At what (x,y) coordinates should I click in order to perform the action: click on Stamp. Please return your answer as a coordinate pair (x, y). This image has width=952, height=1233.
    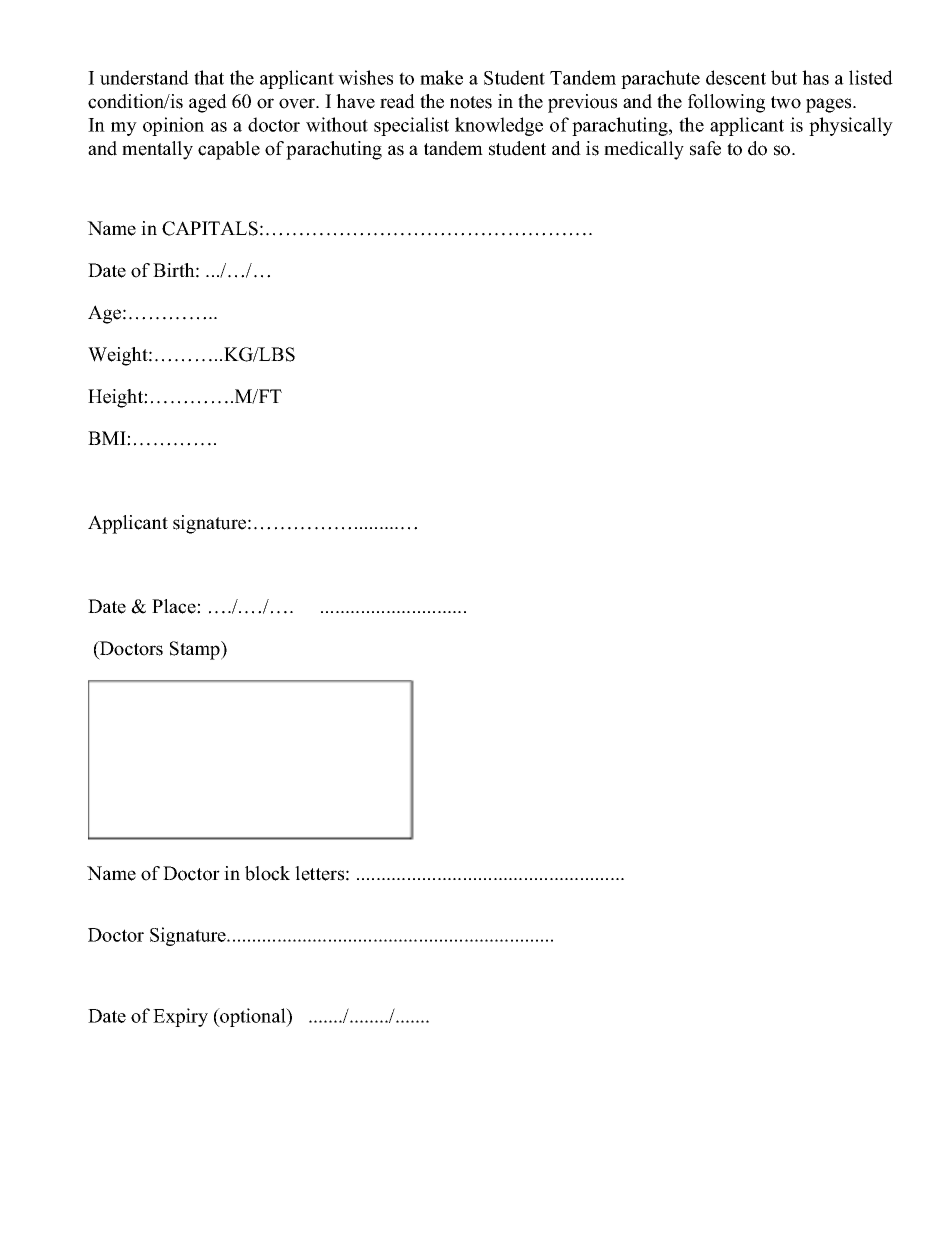
    Looking at the image, I should click on (196, 650).
